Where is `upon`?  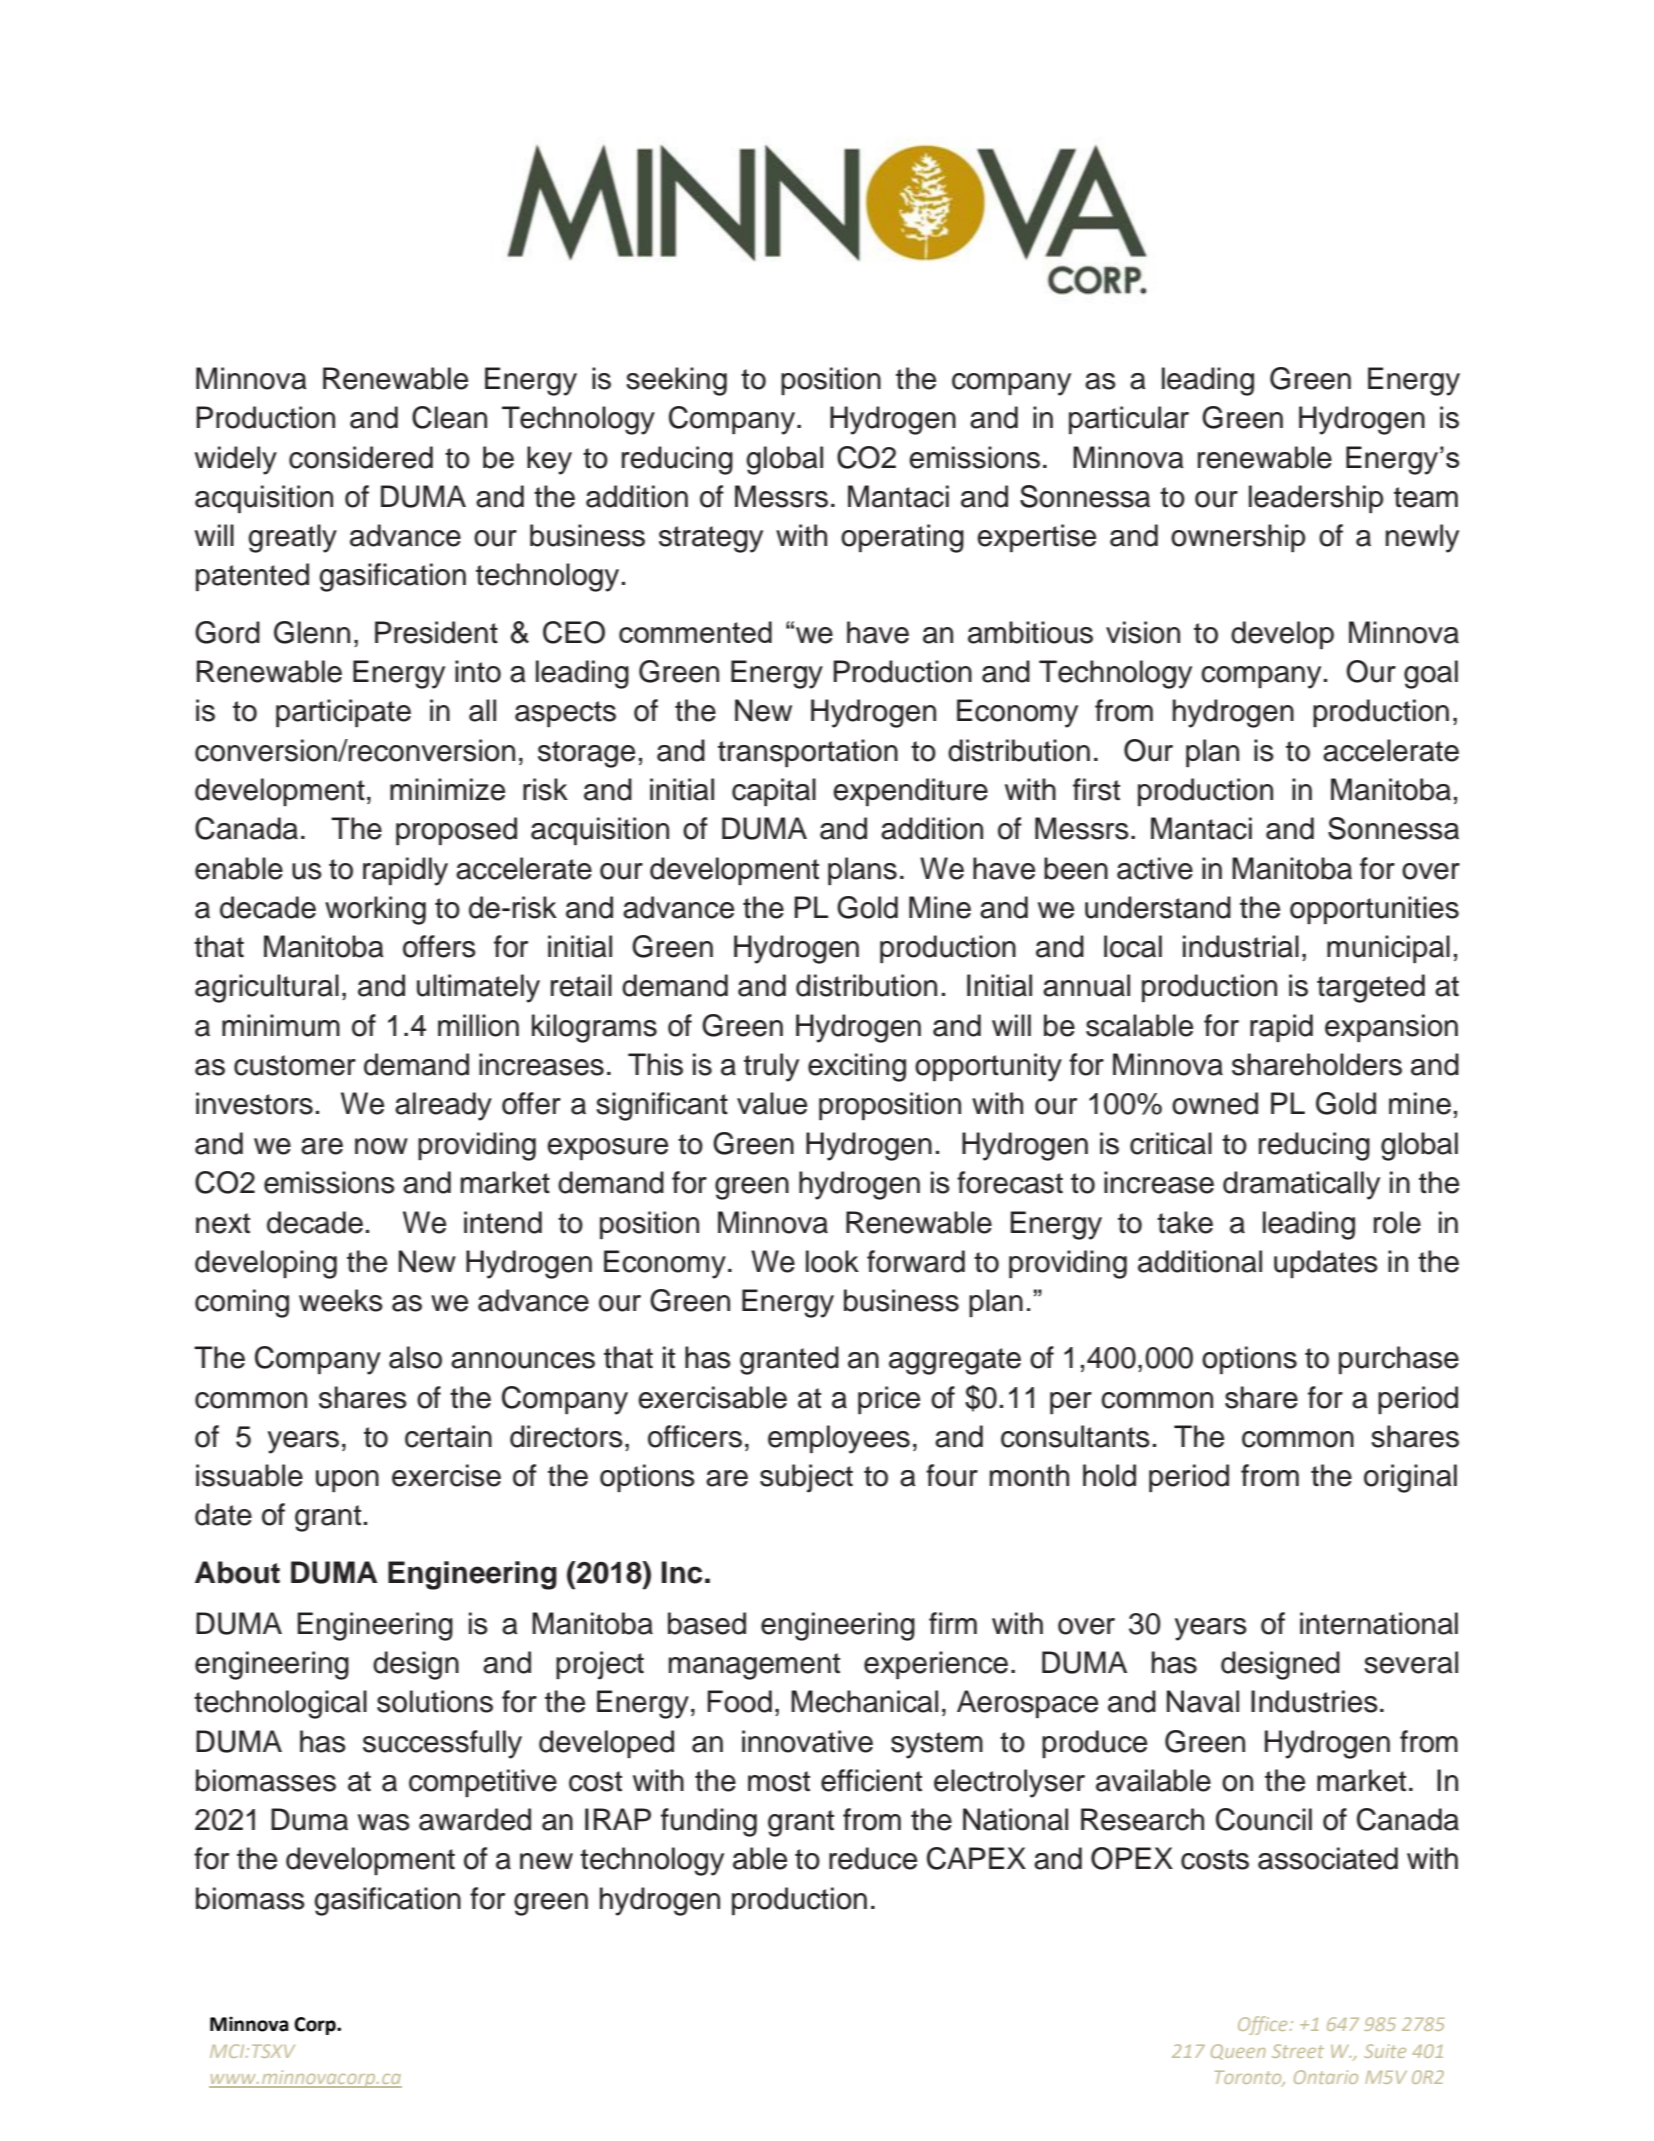 upon is located at coordinates (347, 1481).
